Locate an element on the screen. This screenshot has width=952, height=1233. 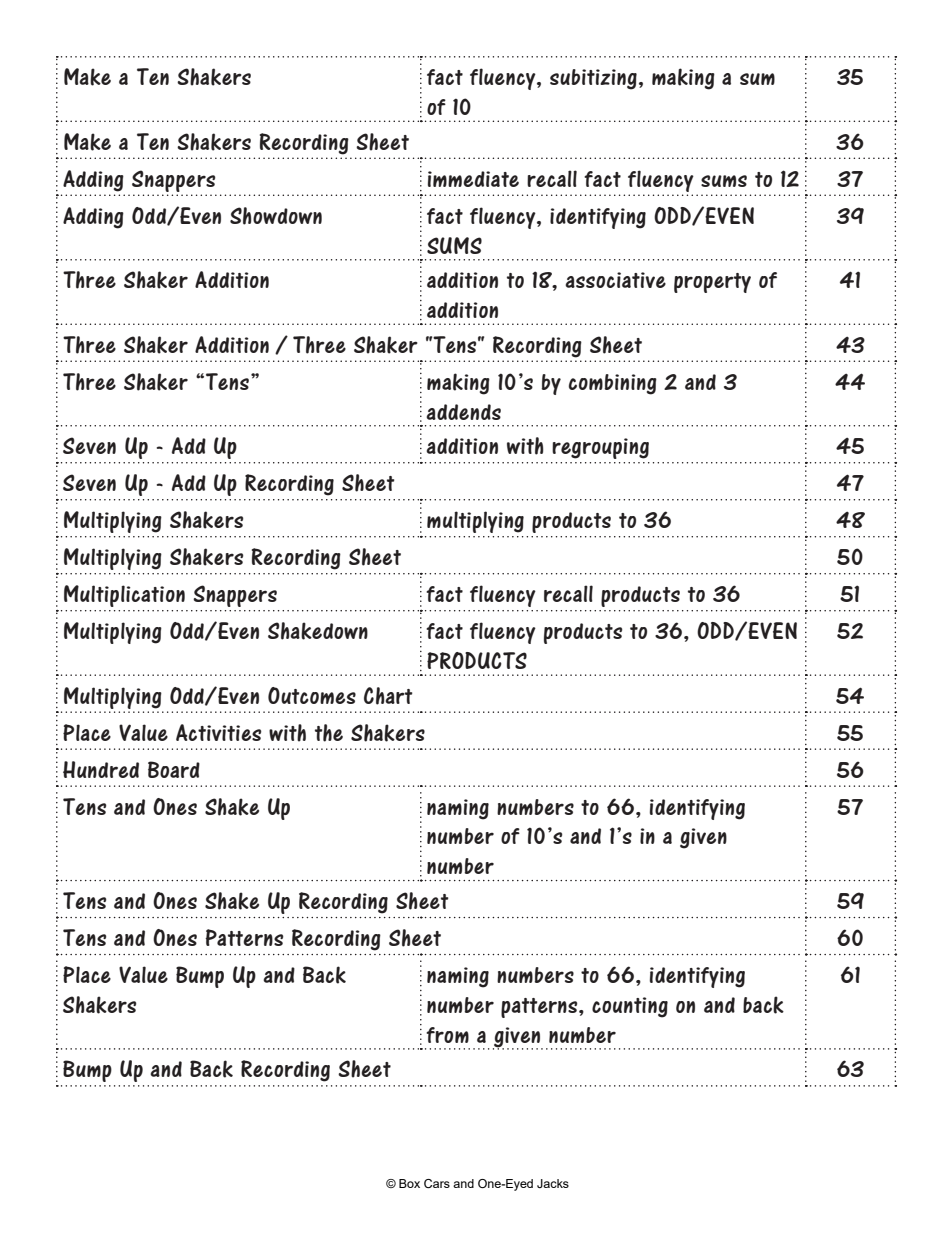
regrouping is located at coordinates (600, 448).
